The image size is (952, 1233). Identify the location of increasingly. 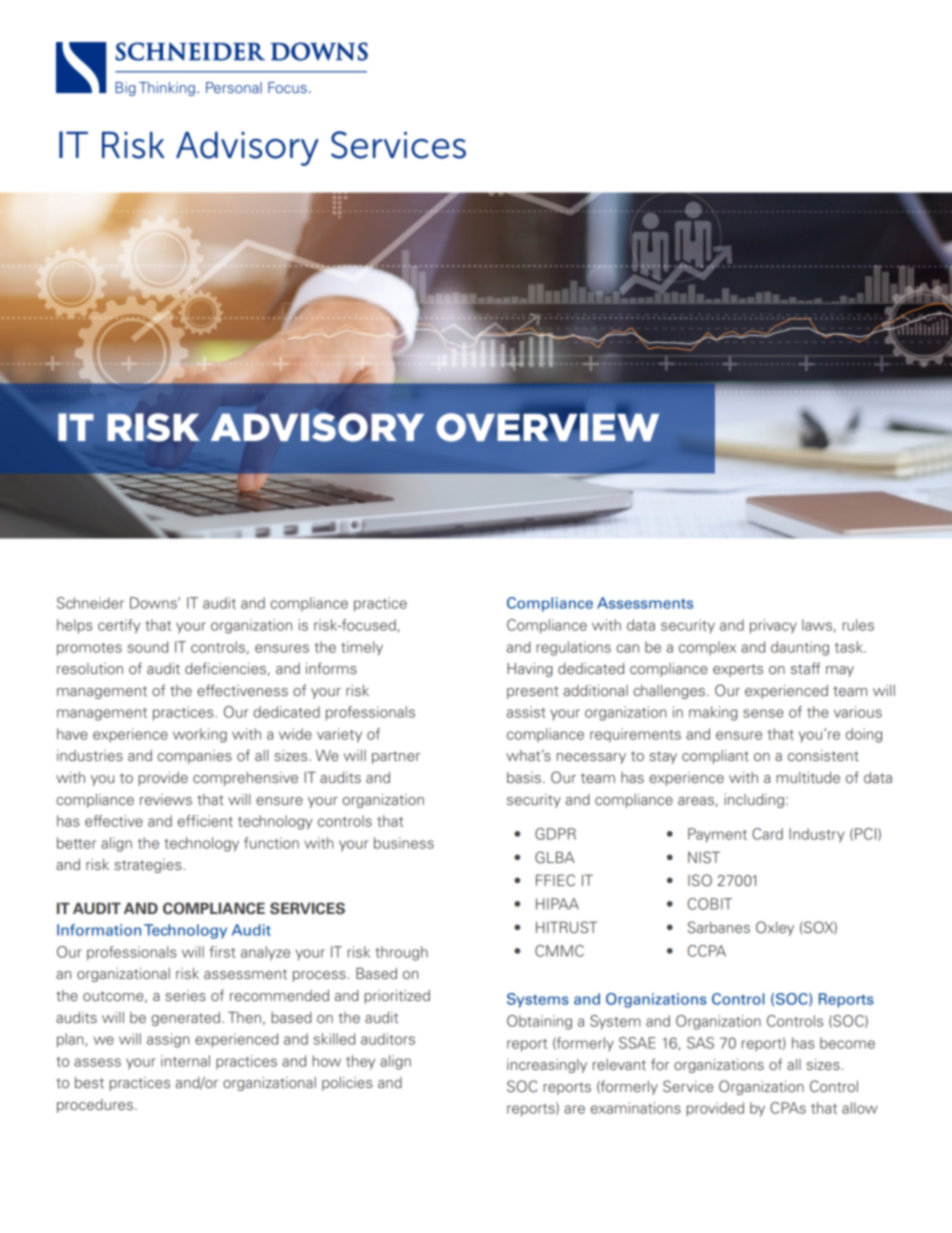
(547, 1066).
